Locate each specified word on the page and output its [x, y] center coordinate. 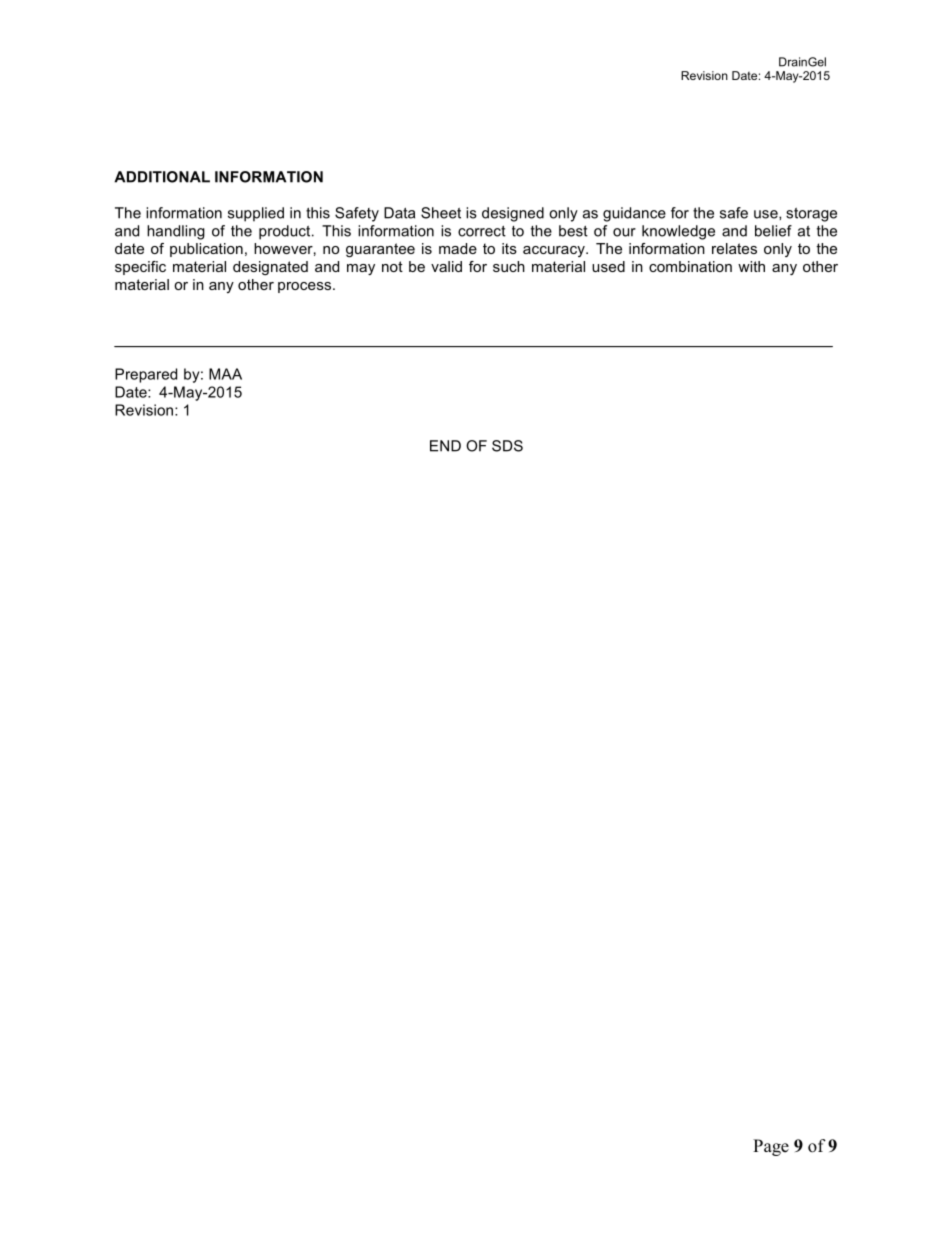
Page [771, 1147]
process [304, 287]
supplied [256, 214]
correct [482, 231]
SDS [507, 446]
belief [773, 231]
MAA [225, 374]
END [445, 446]
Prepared [146, 375]
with [751, 266]
